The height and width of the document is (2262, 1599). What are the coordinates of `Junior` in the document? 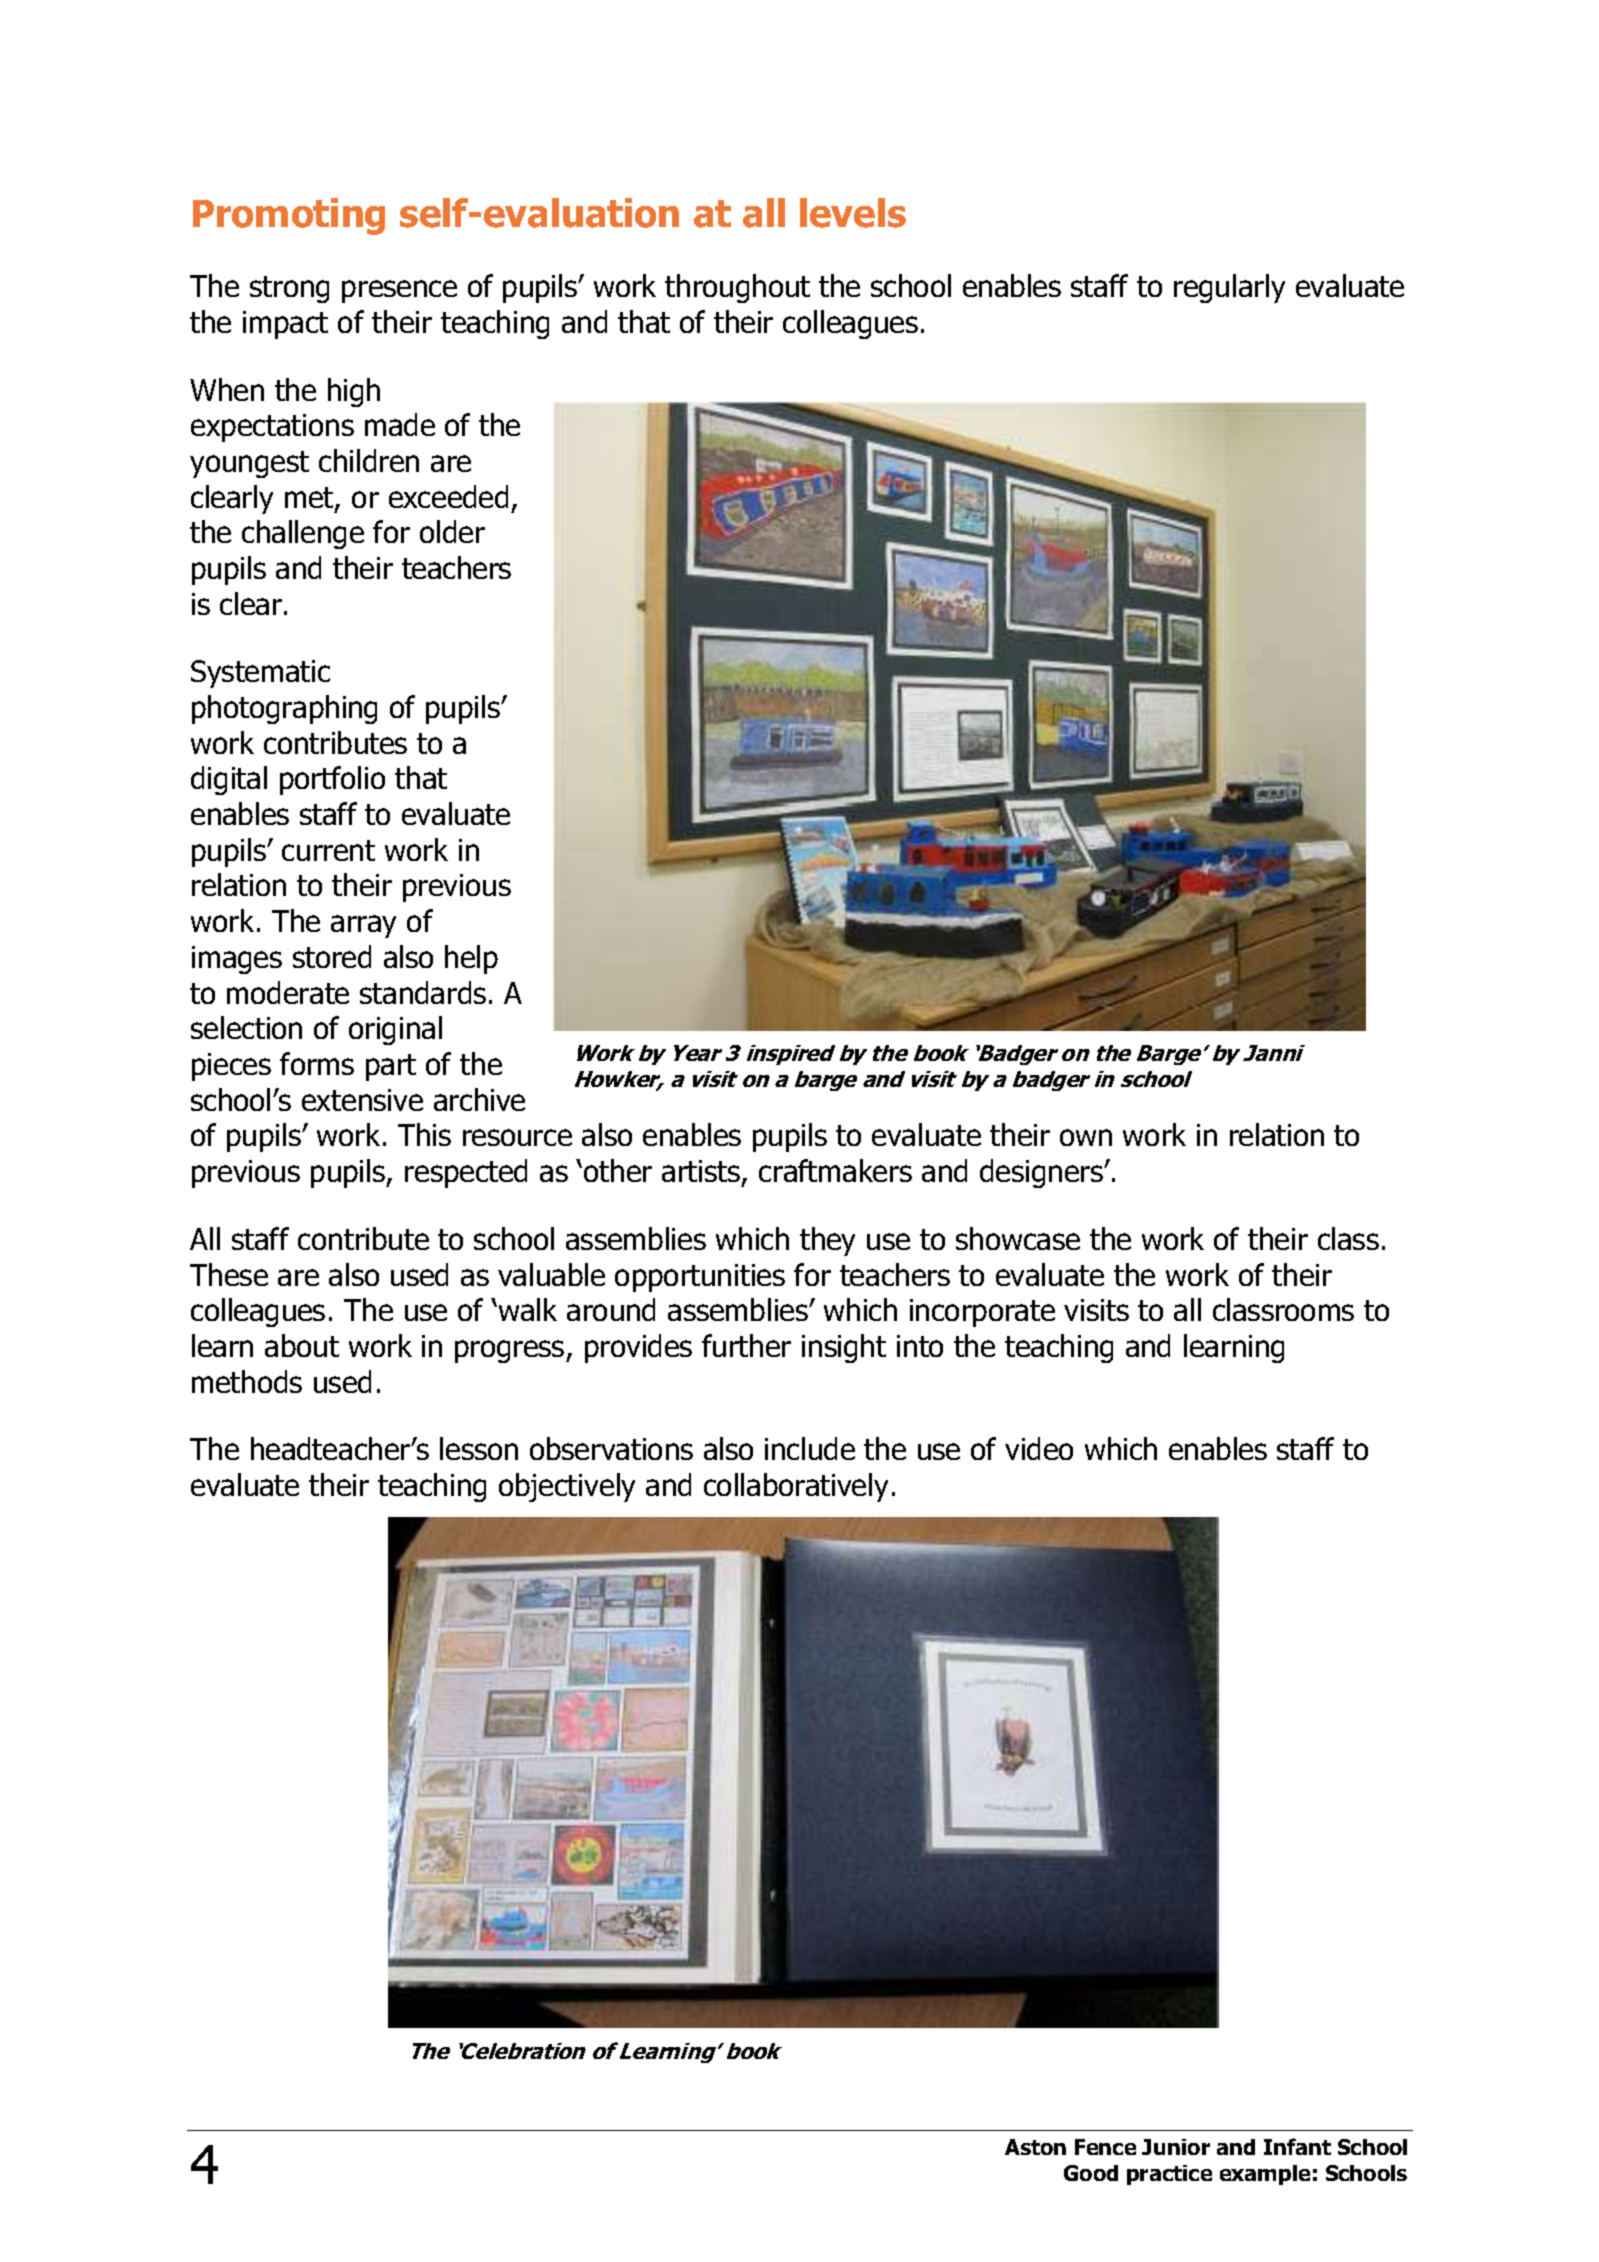 It's located at (1176, 2147).
